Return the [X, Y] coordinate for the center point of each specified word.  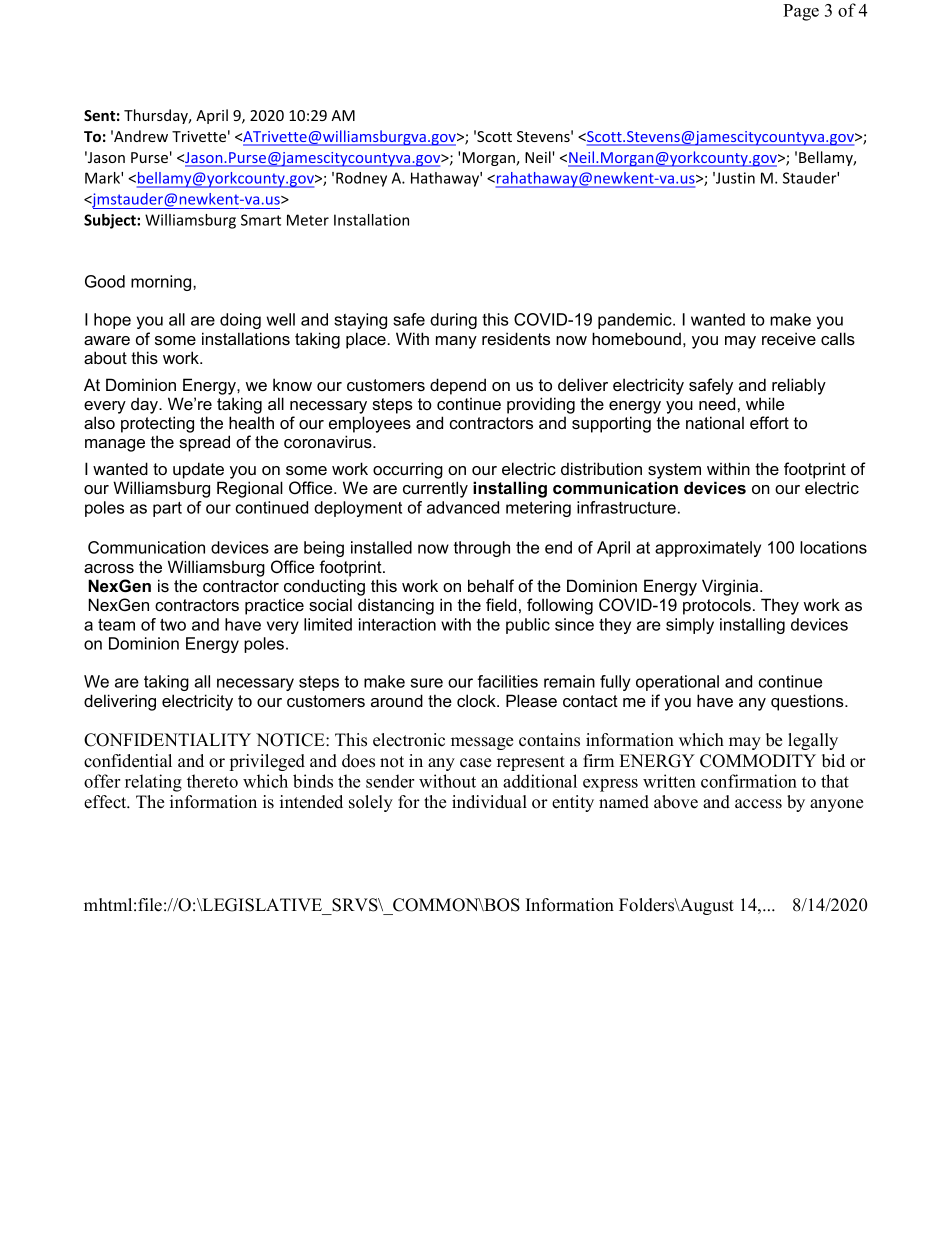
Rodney [361, 179]
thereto [212, 781]
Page [801, 12]
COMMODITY [758, 761]
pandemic [636, 321]
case [475, 763]
